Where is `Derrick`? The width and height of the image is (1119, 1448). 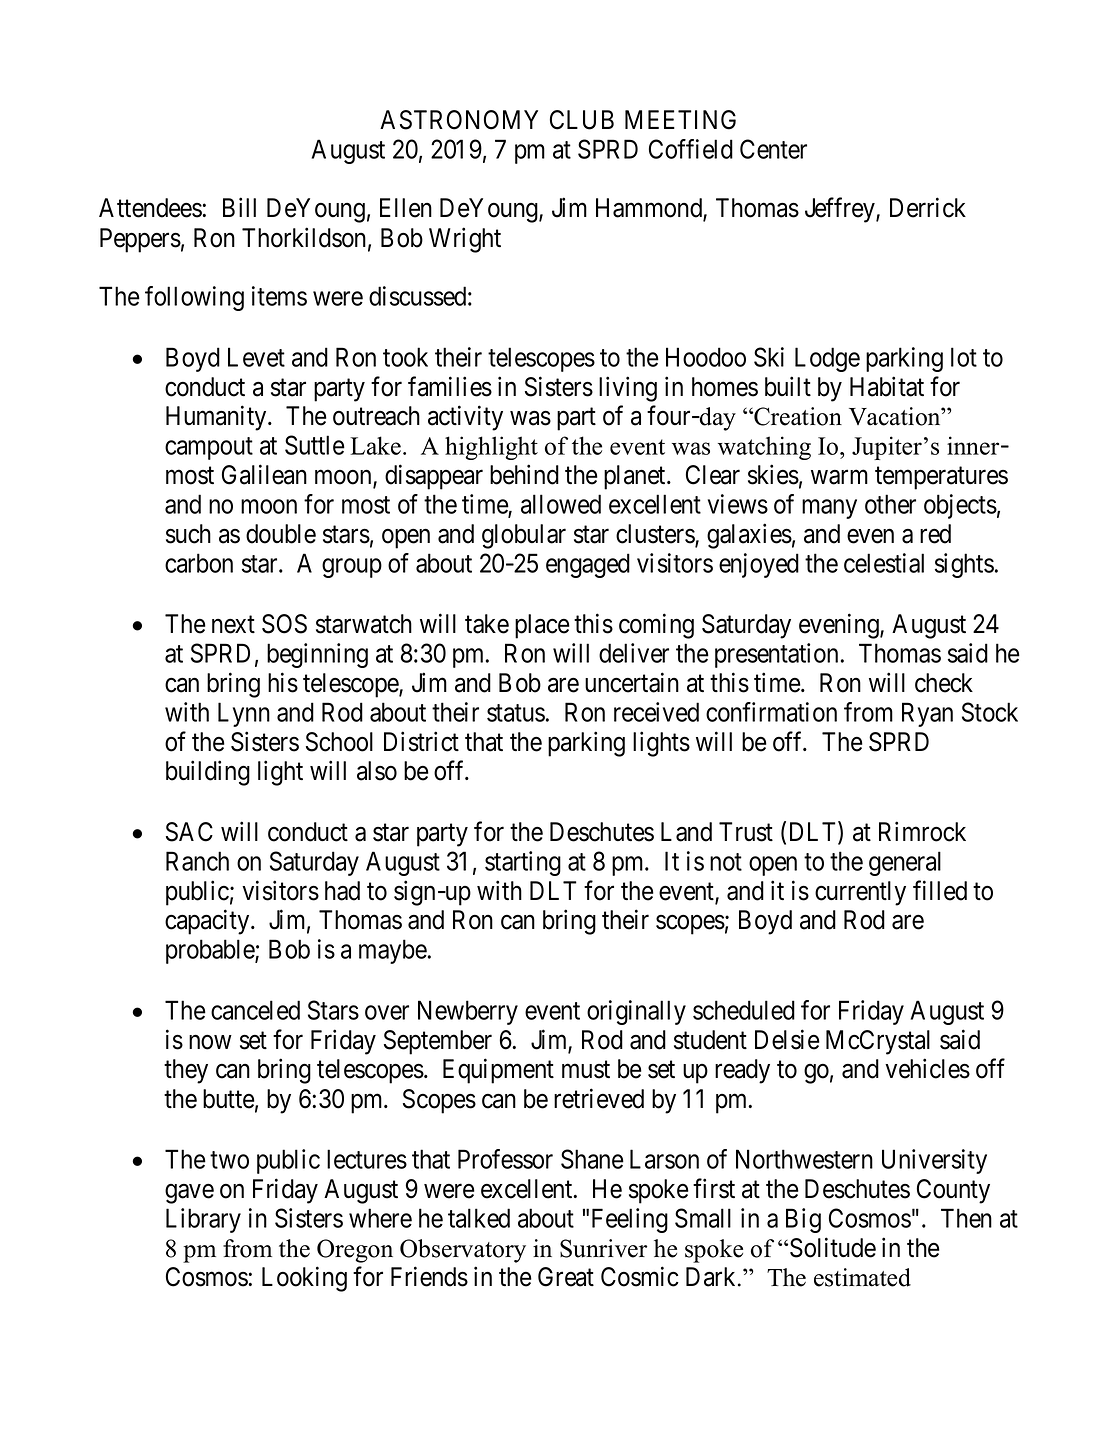 Derrick is located at coordinates (928, 207).
